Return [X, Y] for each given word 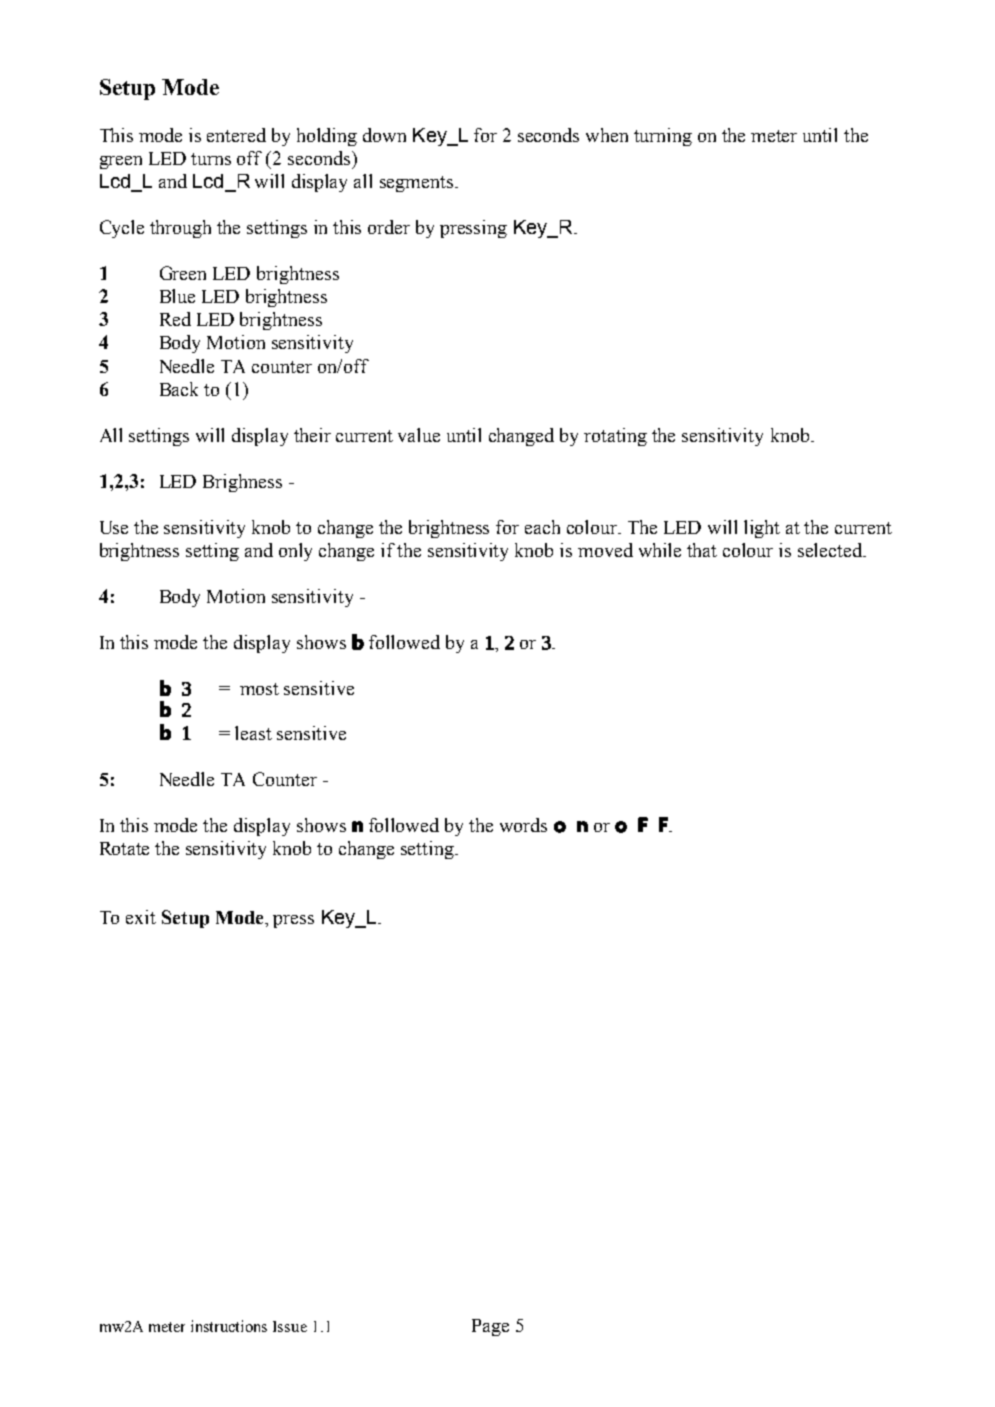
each [542, 527]
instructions [229, 1326]
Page [490, 1327]
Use [114, 527]
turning [663, 137]
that [702, 550]
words [523, 825]
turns [211, 159]
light [762, 529]
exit [141, 917]
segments [418, 184]
